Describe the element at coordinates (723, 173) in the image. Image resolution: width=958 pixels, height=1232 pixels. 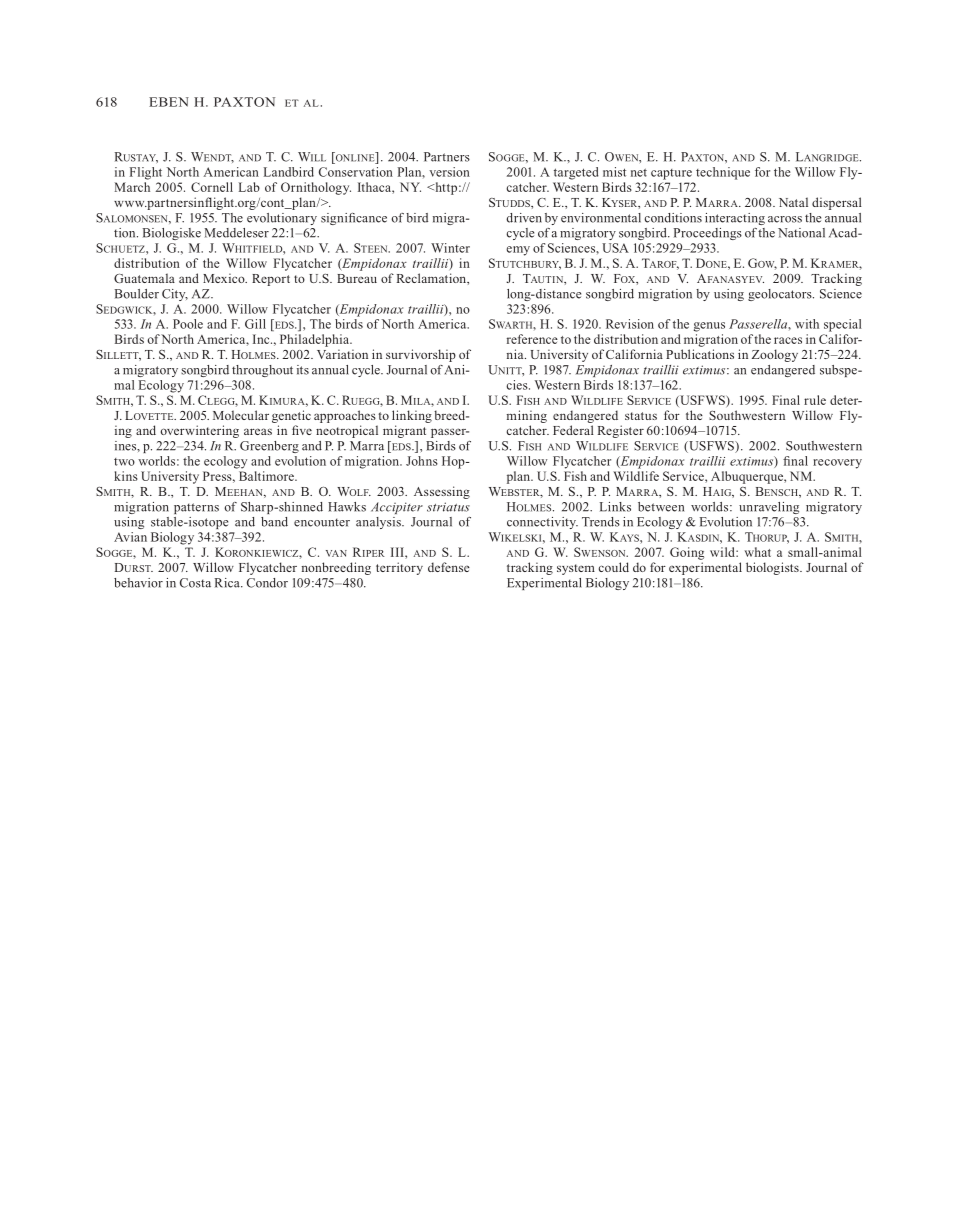
I see `technique` at that location.
